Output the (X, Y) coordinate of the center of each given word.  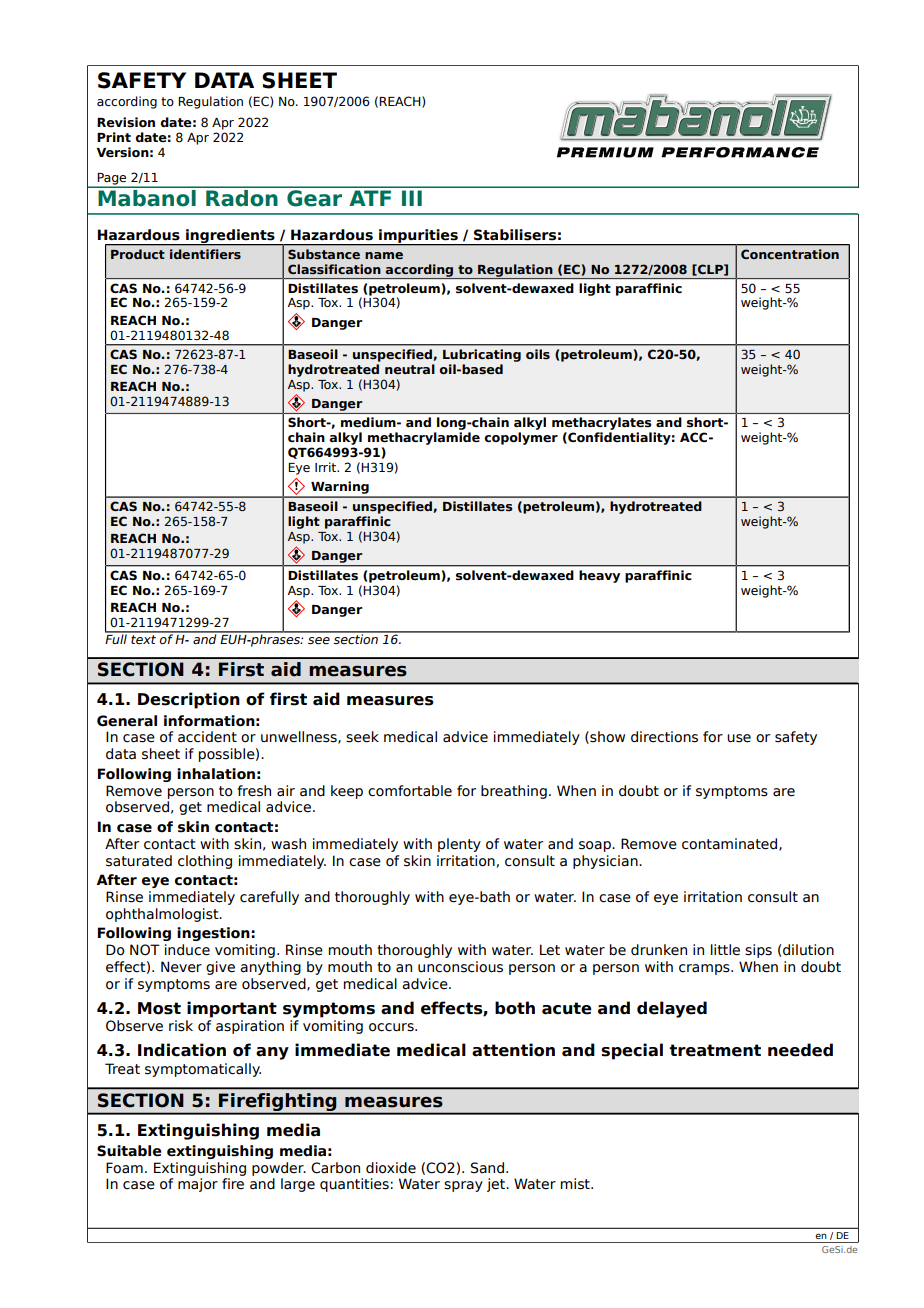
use (739, 738)
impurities (418, 237)
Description (189, 700)
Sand (487, 1168)
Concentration (790, 254)
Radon (242, 197)
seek (362, 737)
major (198, 1185)
